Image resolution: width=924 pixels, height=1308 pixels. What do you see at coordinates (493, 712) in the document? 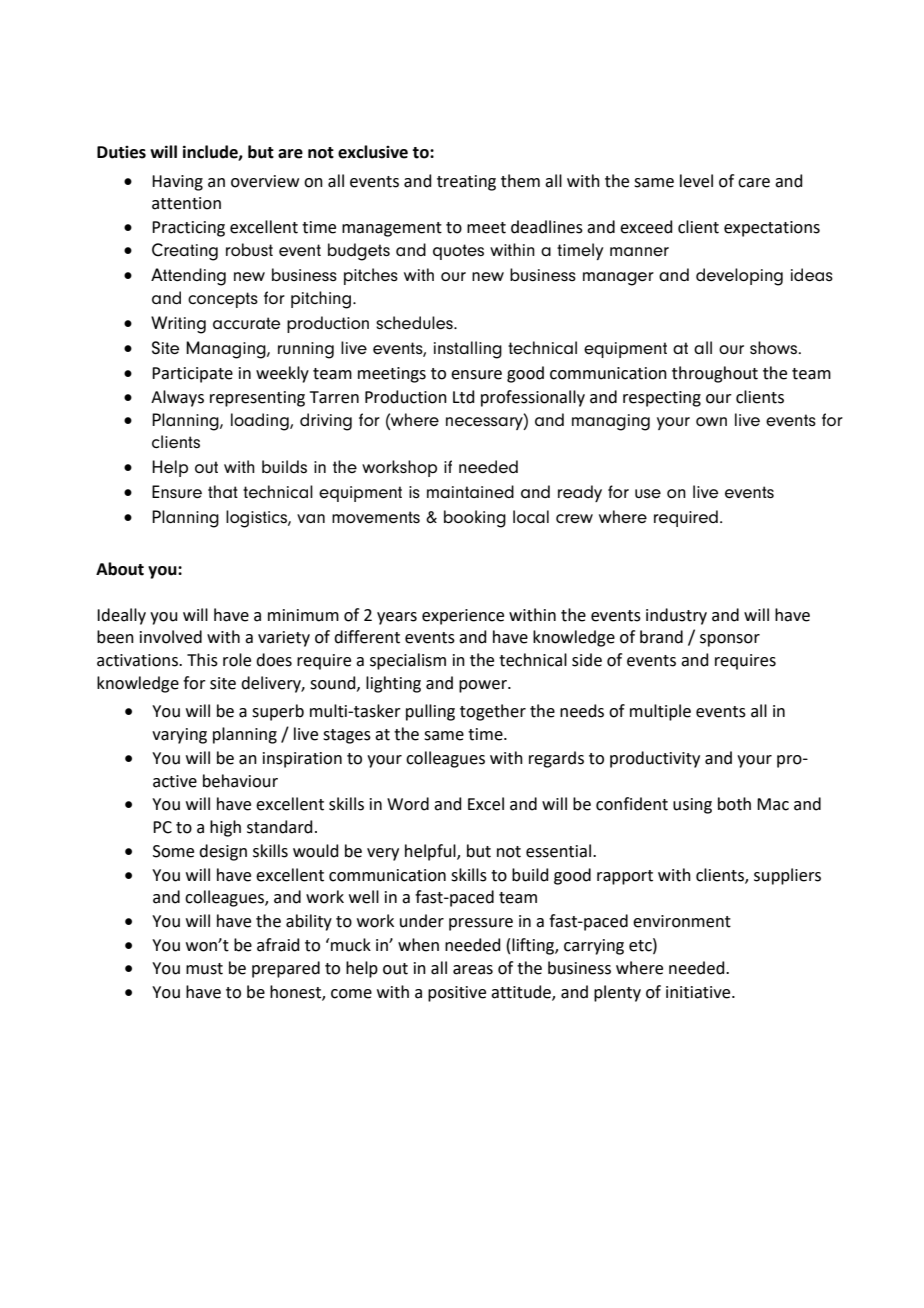
I see `together` at bounding box center [493, 712].
